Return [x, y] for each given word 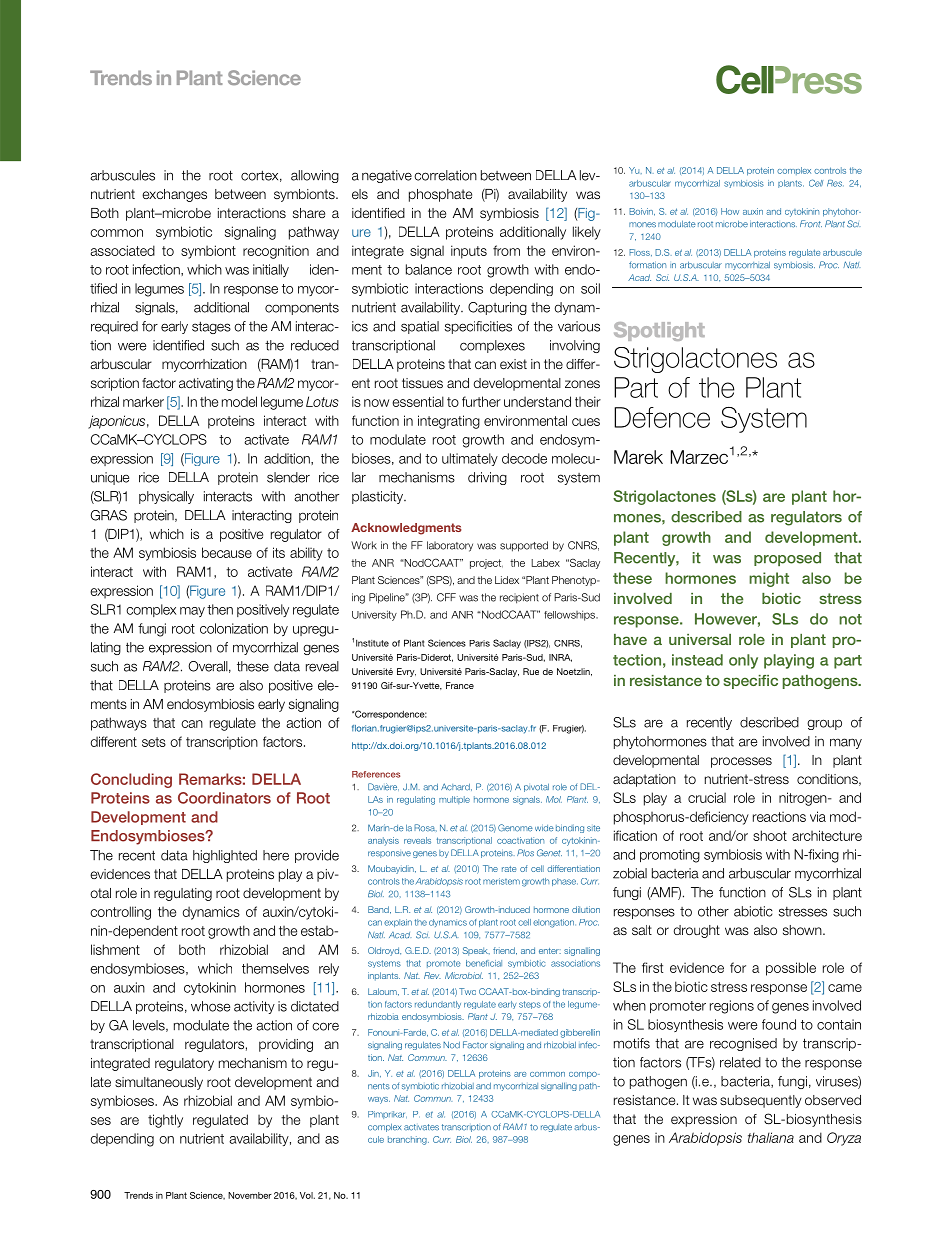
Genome [515, 828]
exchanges [174, 195]
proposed [787, 559]
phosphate [440, 195]
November [250, 1195]
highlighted [225, 856]
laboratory [450, 546]
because [227, 552]
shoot [770, 835]
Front [811, 224]
